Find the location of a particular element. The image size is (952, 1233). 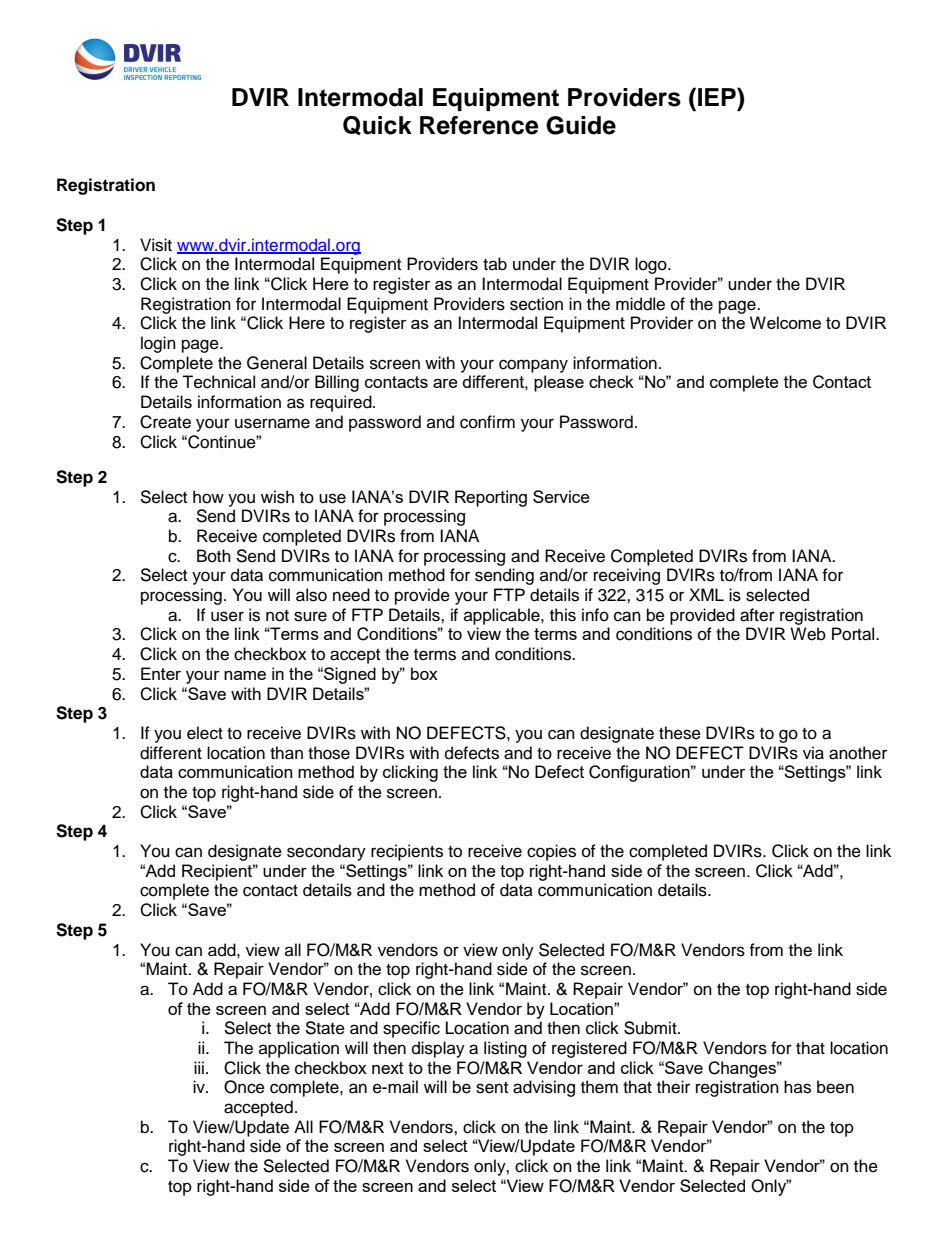

Reference is located at coordinates (479, 125).
